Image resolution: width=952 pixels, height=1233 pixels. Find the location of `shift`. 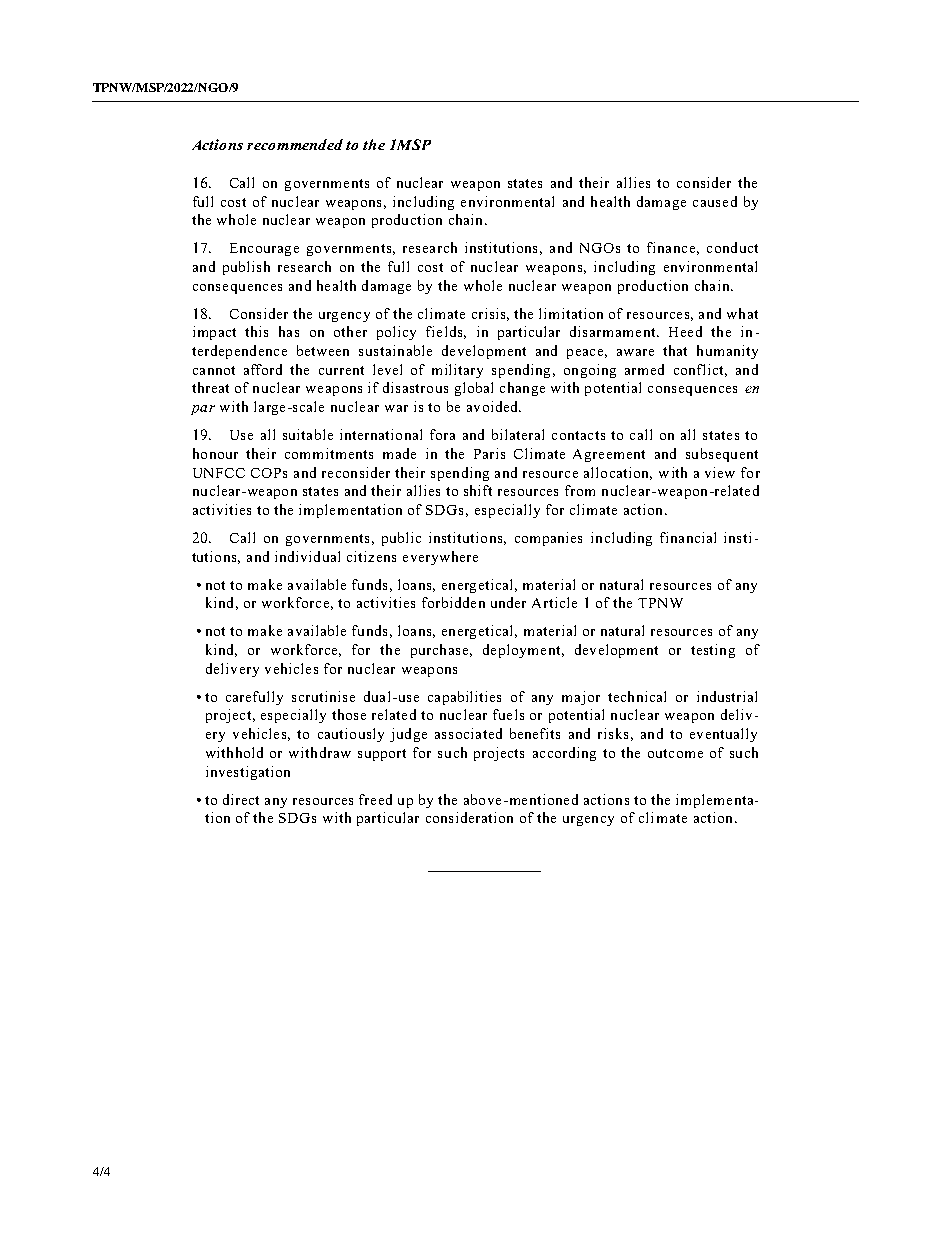

shift is located at coordinates (478, 490).
